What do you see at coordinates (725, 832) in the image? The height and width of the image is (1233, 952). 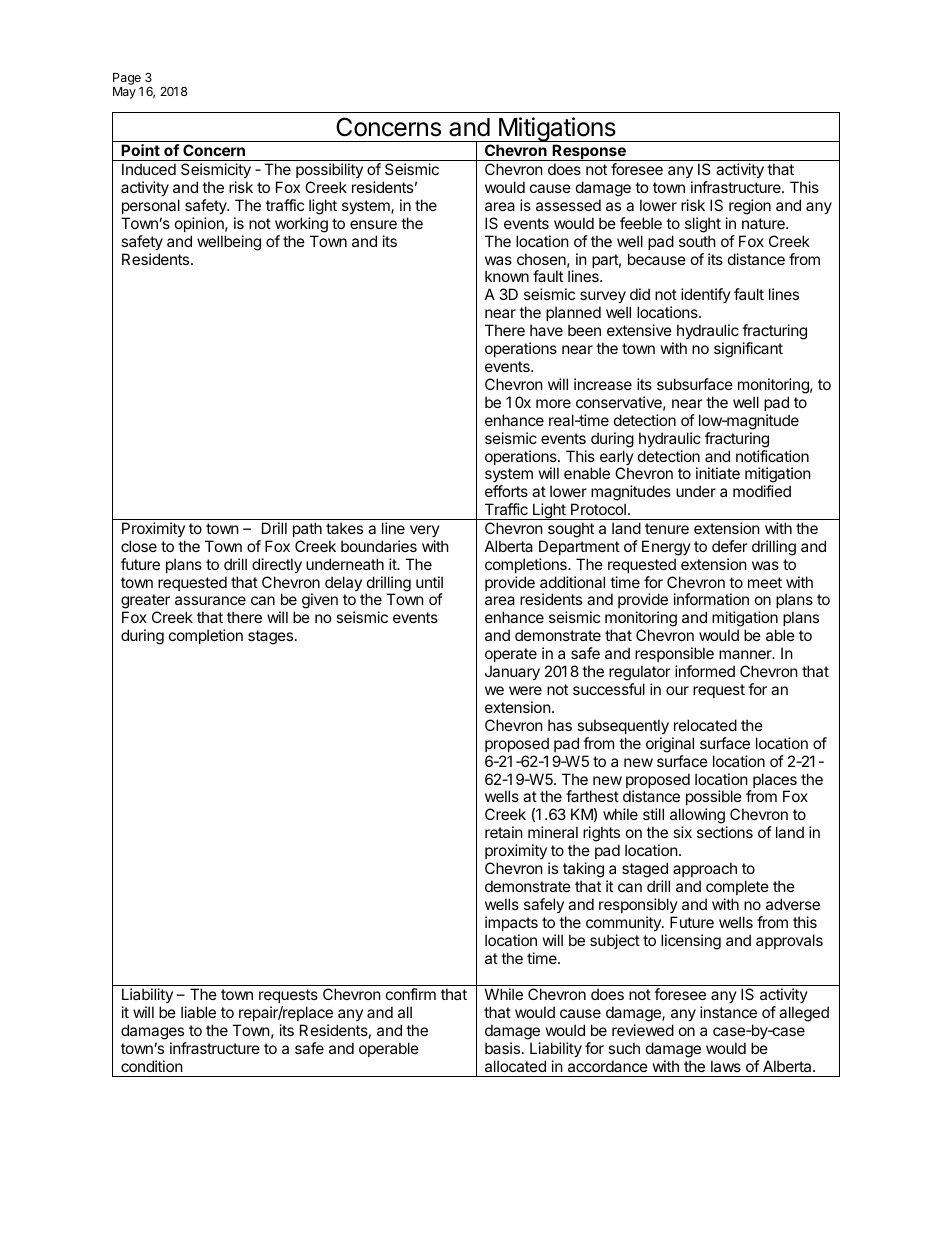 I see `sections` at bounding box center [725, 832].
